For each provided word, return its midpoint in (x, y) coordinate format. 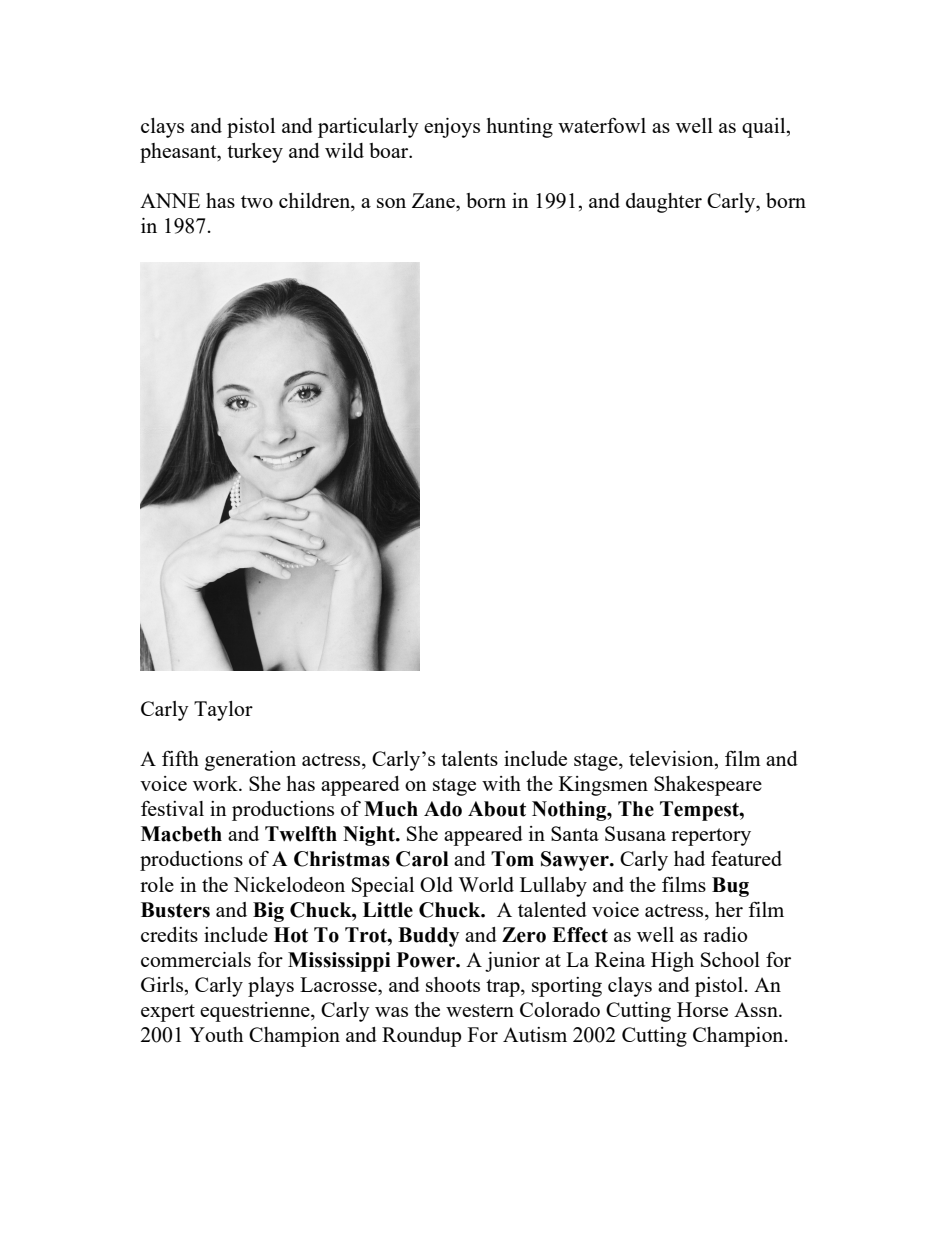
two (257, 201)
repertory (711, 837)
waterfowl (602, 125)
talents (469, 758)
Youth (216, 1034)
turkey (255, 153)
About (497, 809)
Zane (434, 200)
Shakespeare (708, 786)
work (216, 783)
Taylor (223, 711)
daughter (664, 203)
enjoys (452, 128)
